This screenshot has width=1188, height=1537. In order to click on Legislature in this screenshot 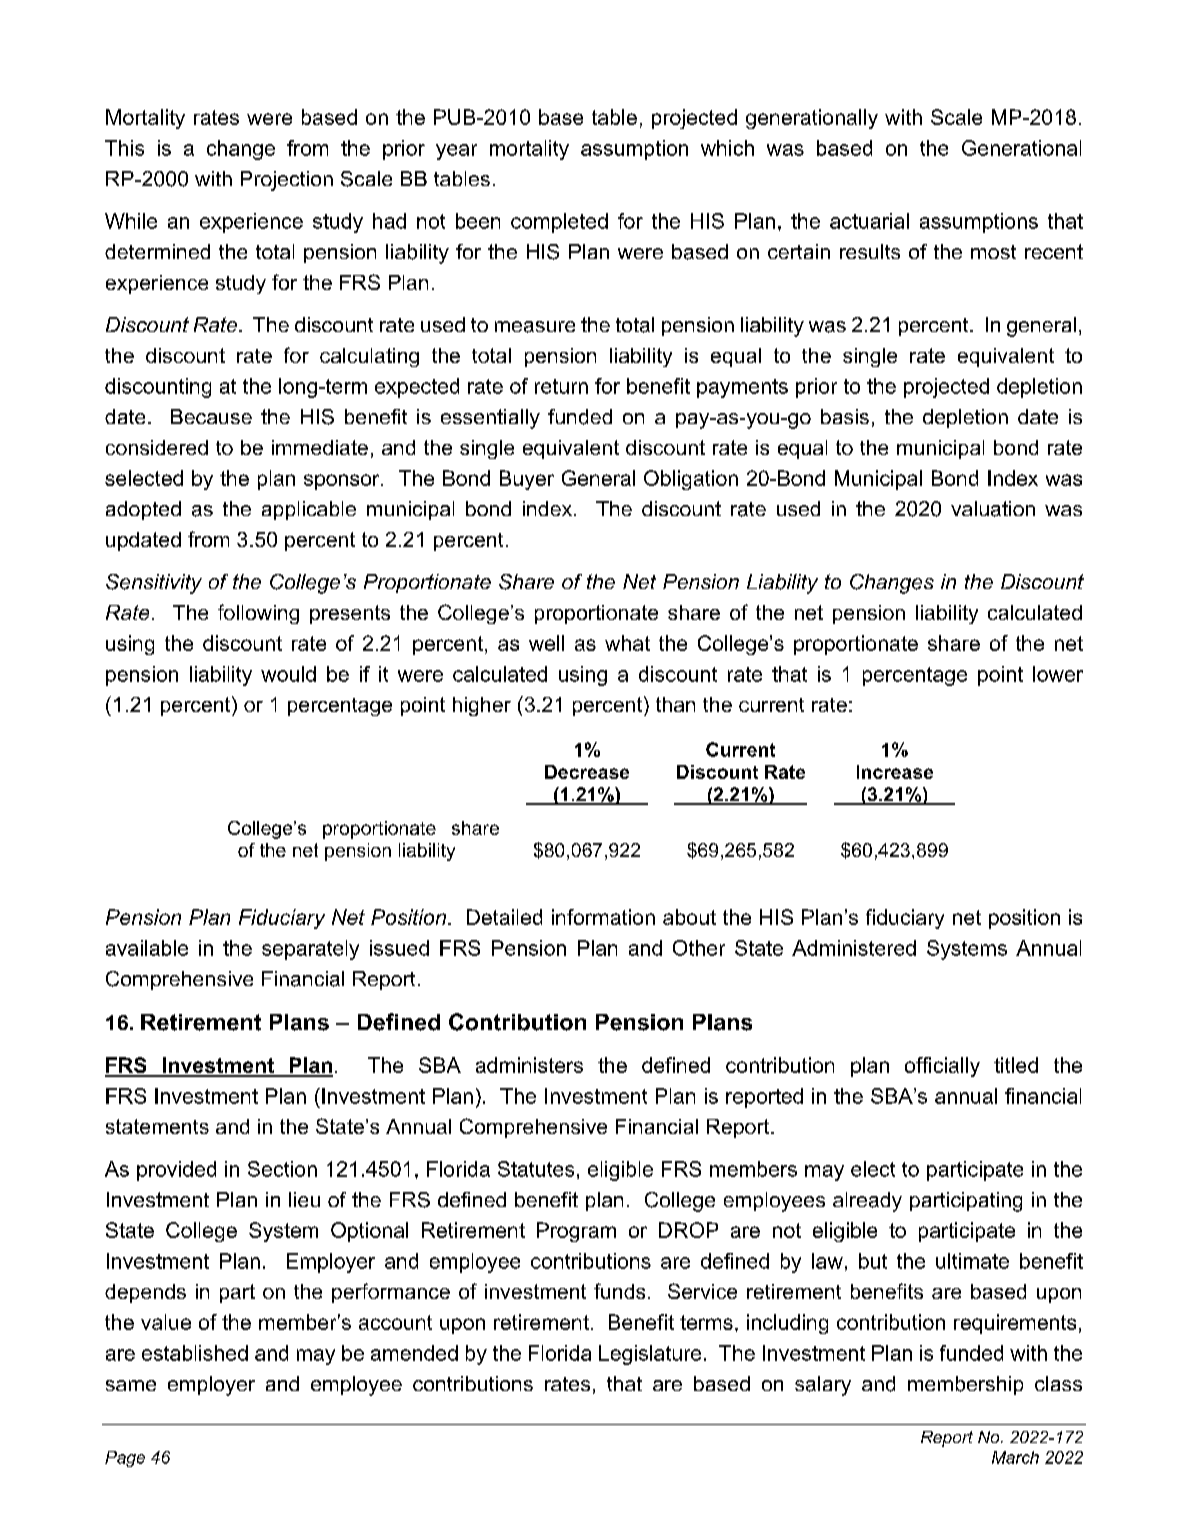, I will do `click(650, 1355)`.
